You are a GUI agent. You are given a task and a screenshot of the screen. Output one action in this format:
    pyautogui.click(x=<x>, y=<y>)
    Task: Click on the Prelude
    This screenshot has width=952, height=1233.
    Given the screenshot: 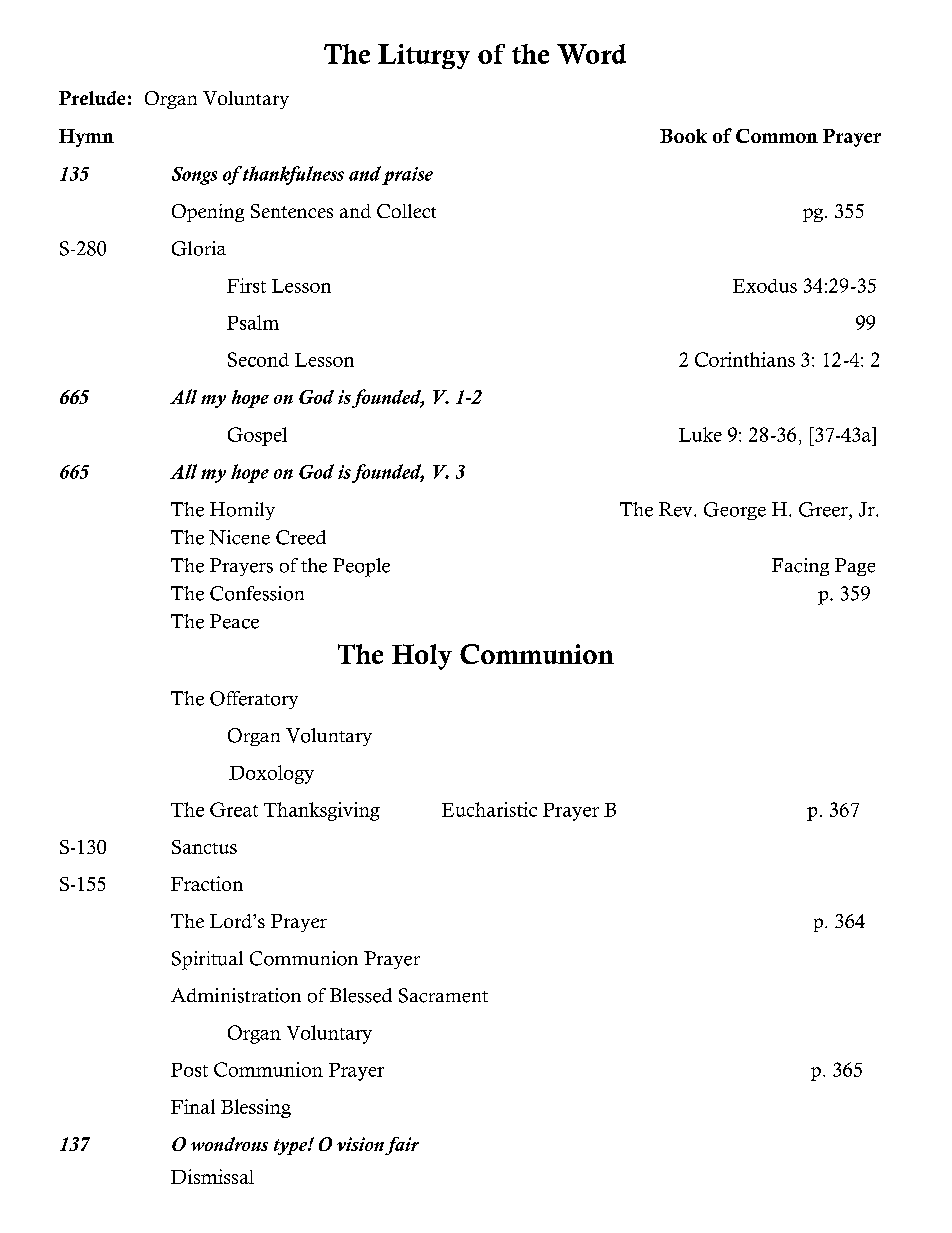 What is the action you would take?
    pyautogui.click(x=92, y=98)
